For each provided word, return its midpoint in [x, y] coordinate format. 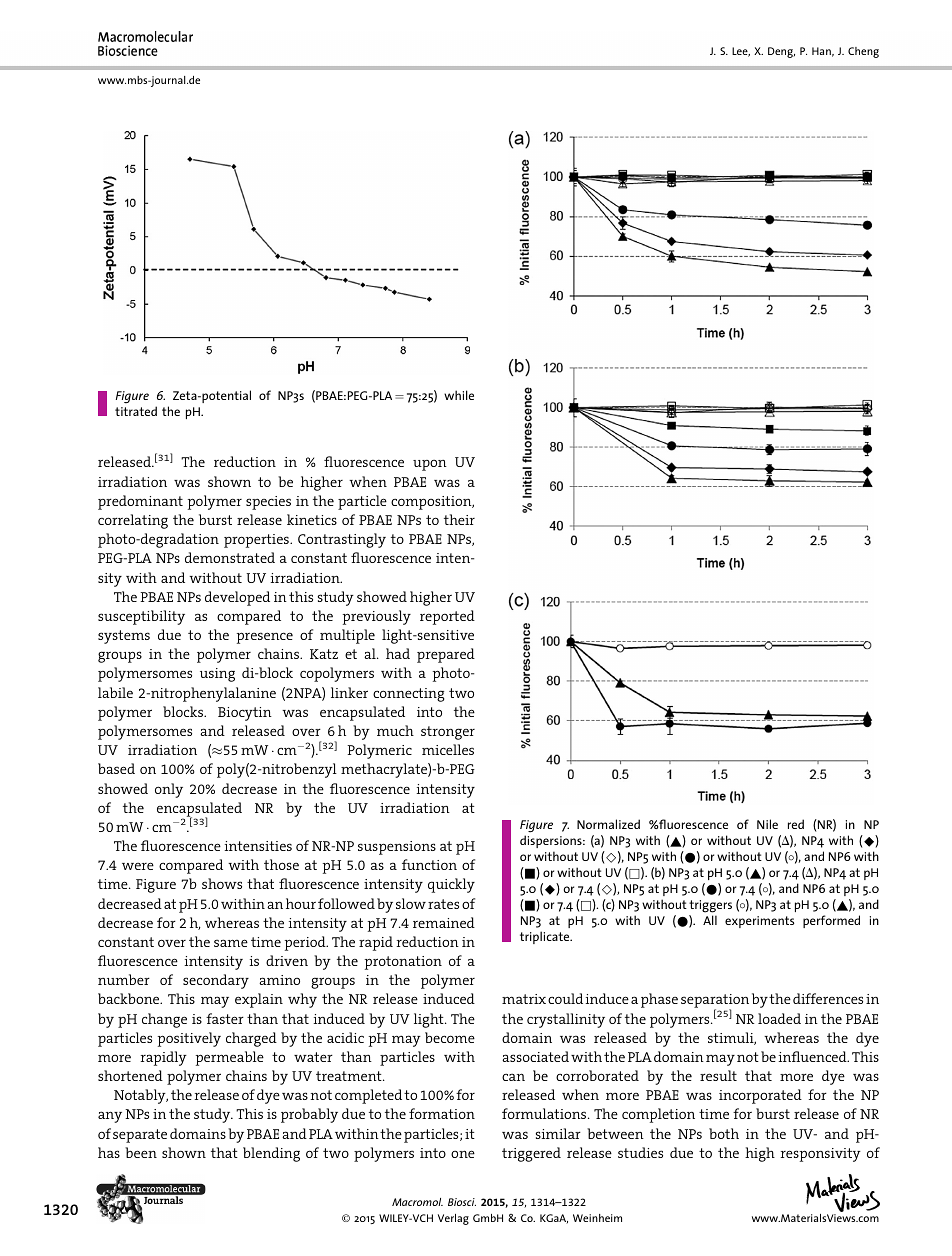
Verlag [453, 1219]
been [141, 1152]
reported [447, 617]
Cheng [863, 52]
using [217, 675]
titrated [136, 411]
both [724, 1133]
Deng [781, 52]
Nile [767, 824]
